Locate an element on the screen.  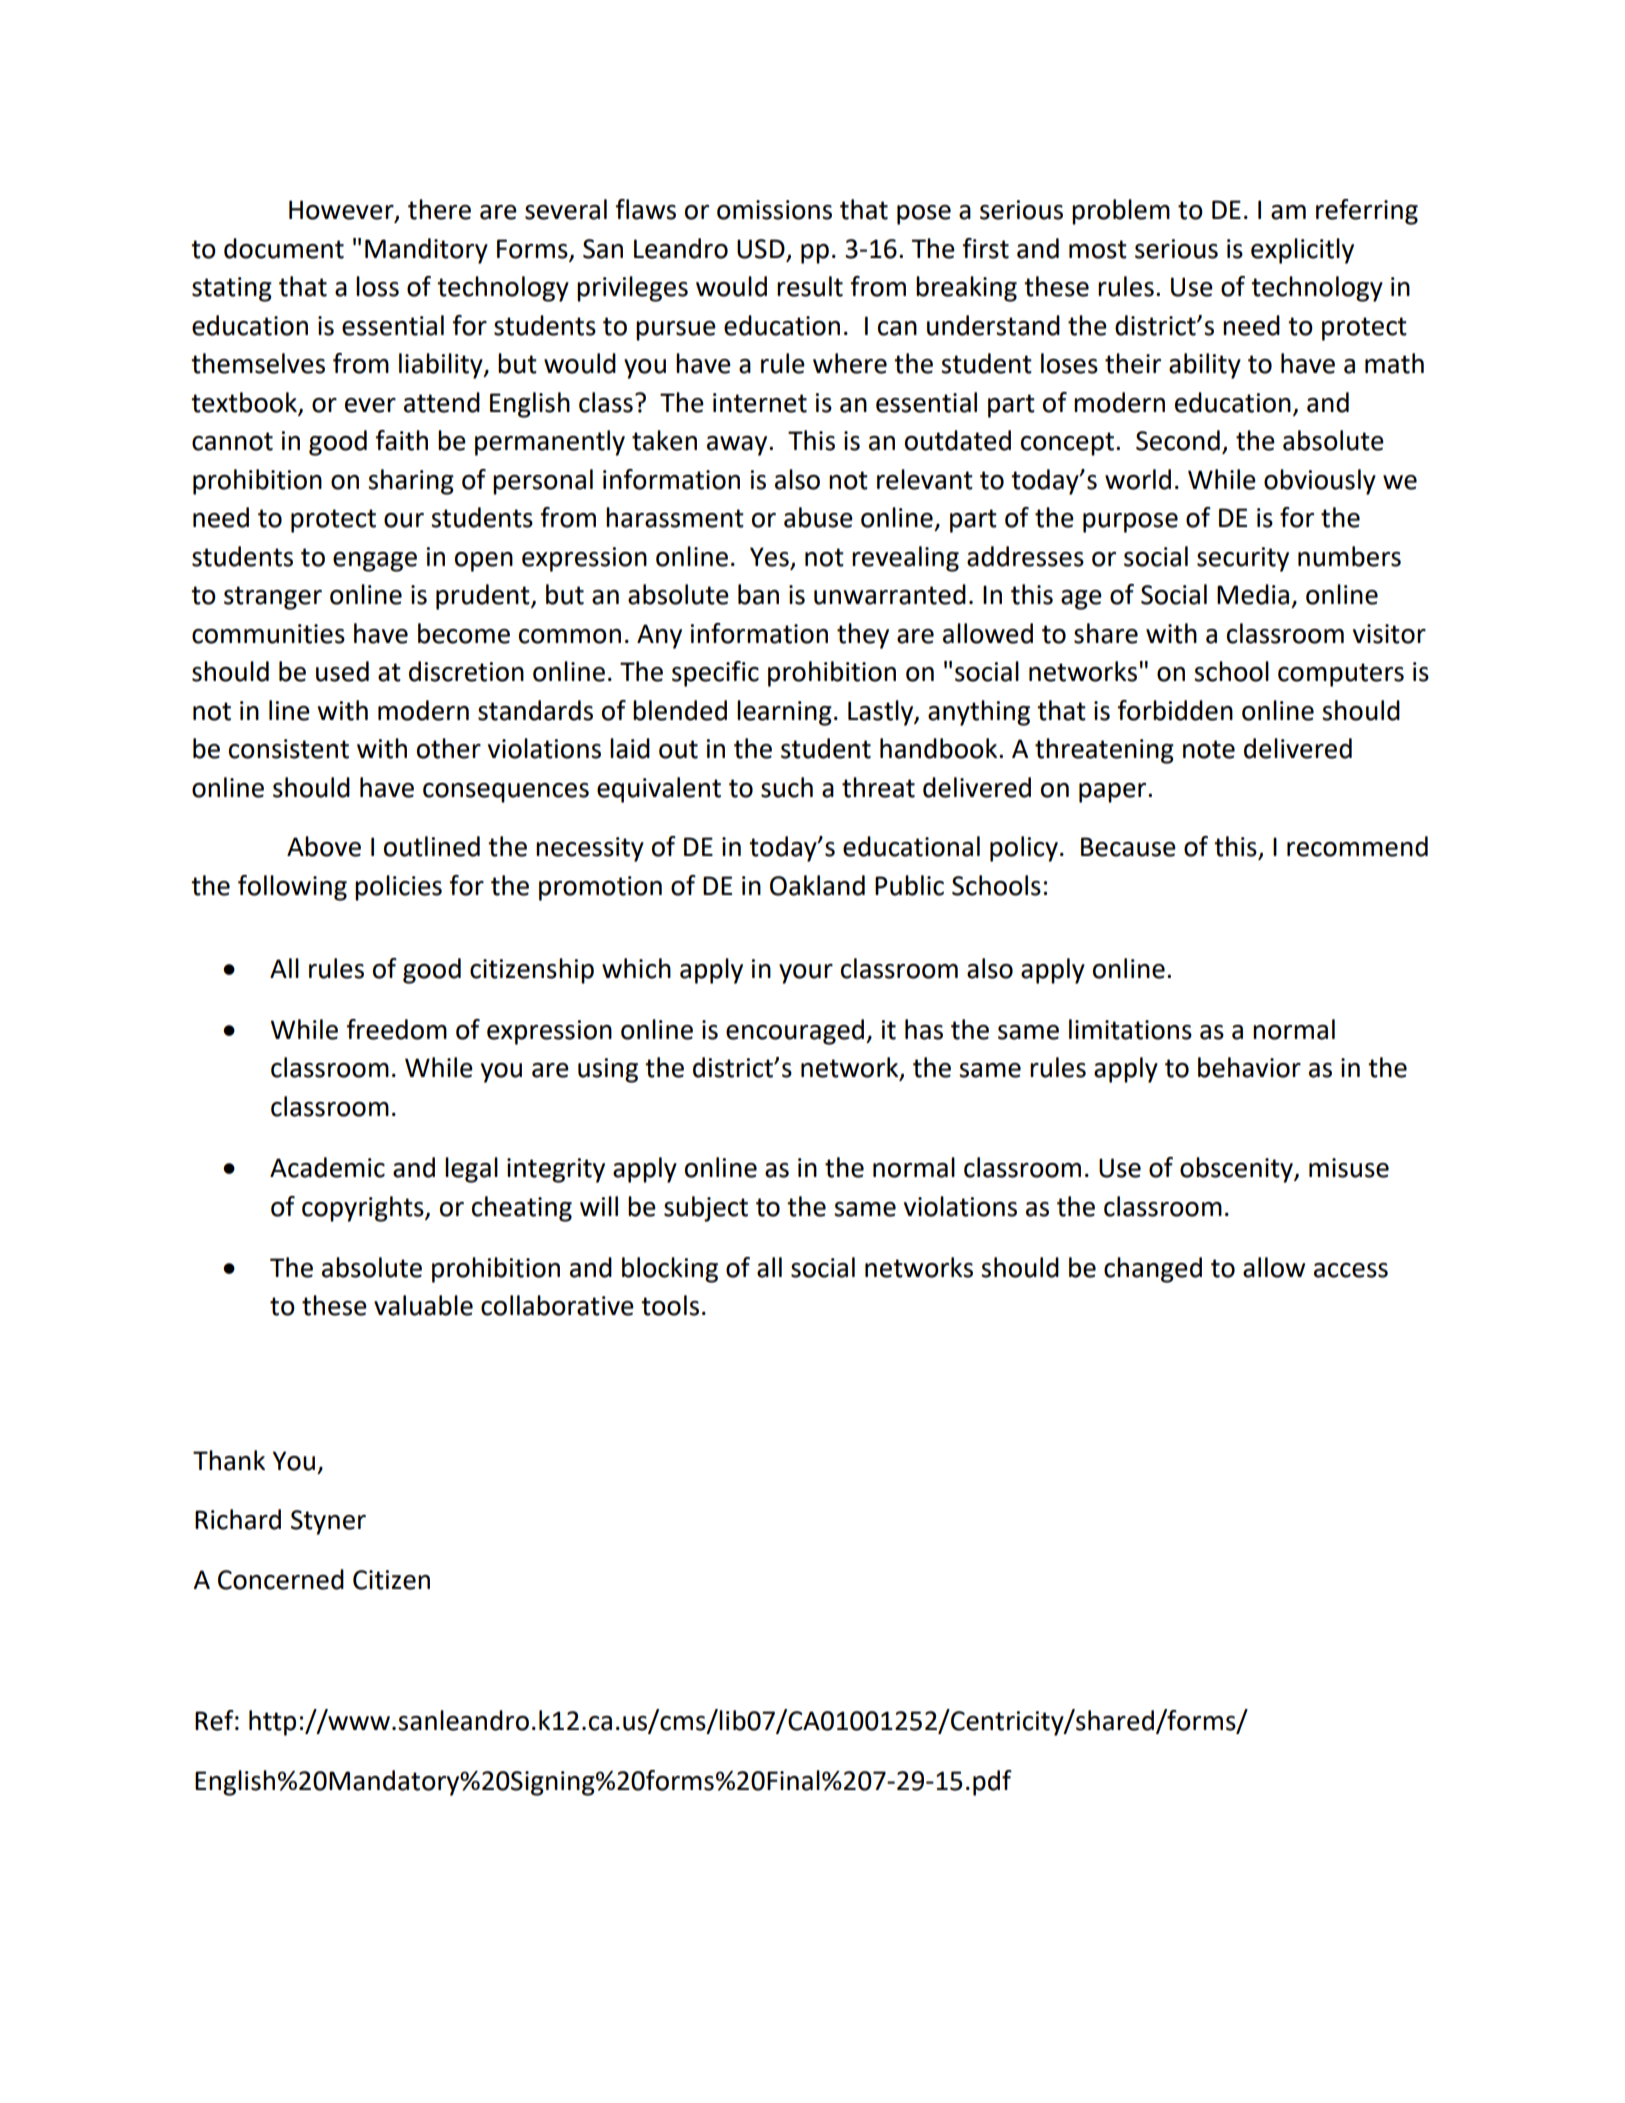
abuse is located at coordinates (818, 517).
